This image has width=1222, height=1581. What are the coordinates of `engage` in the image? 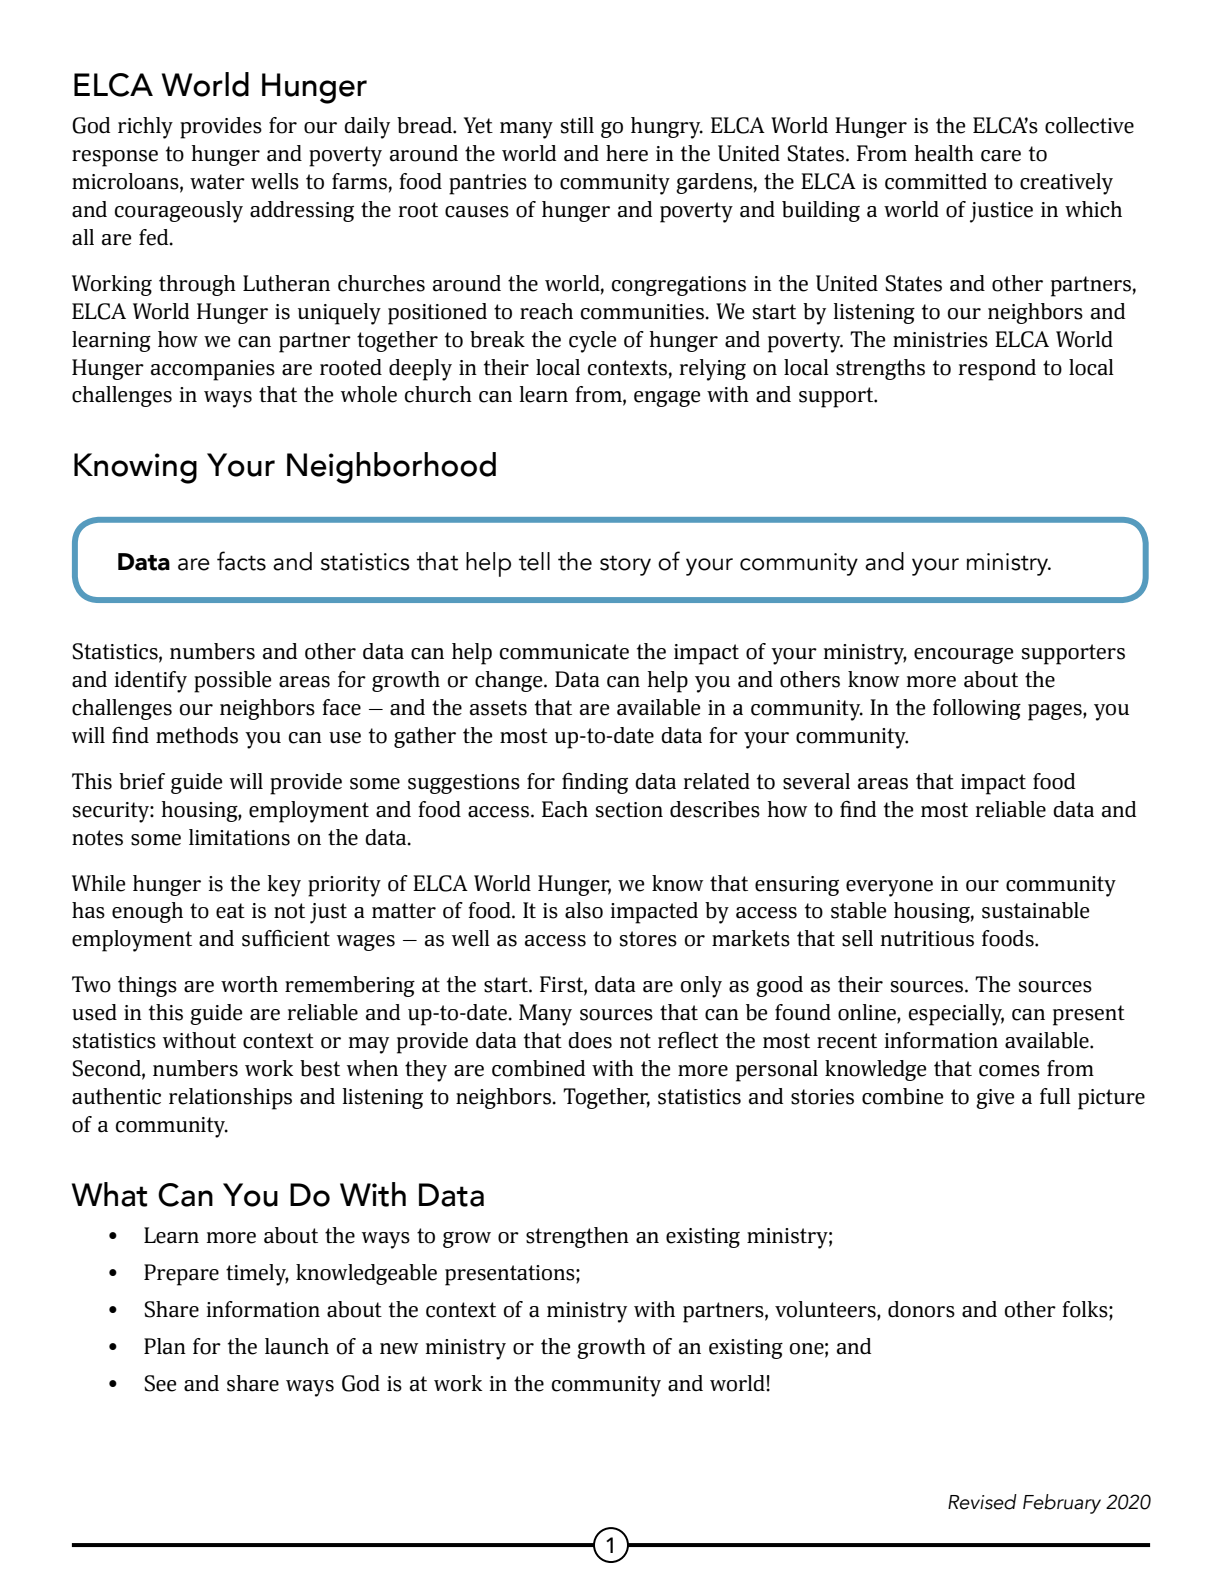 It's located at (667, 399).
